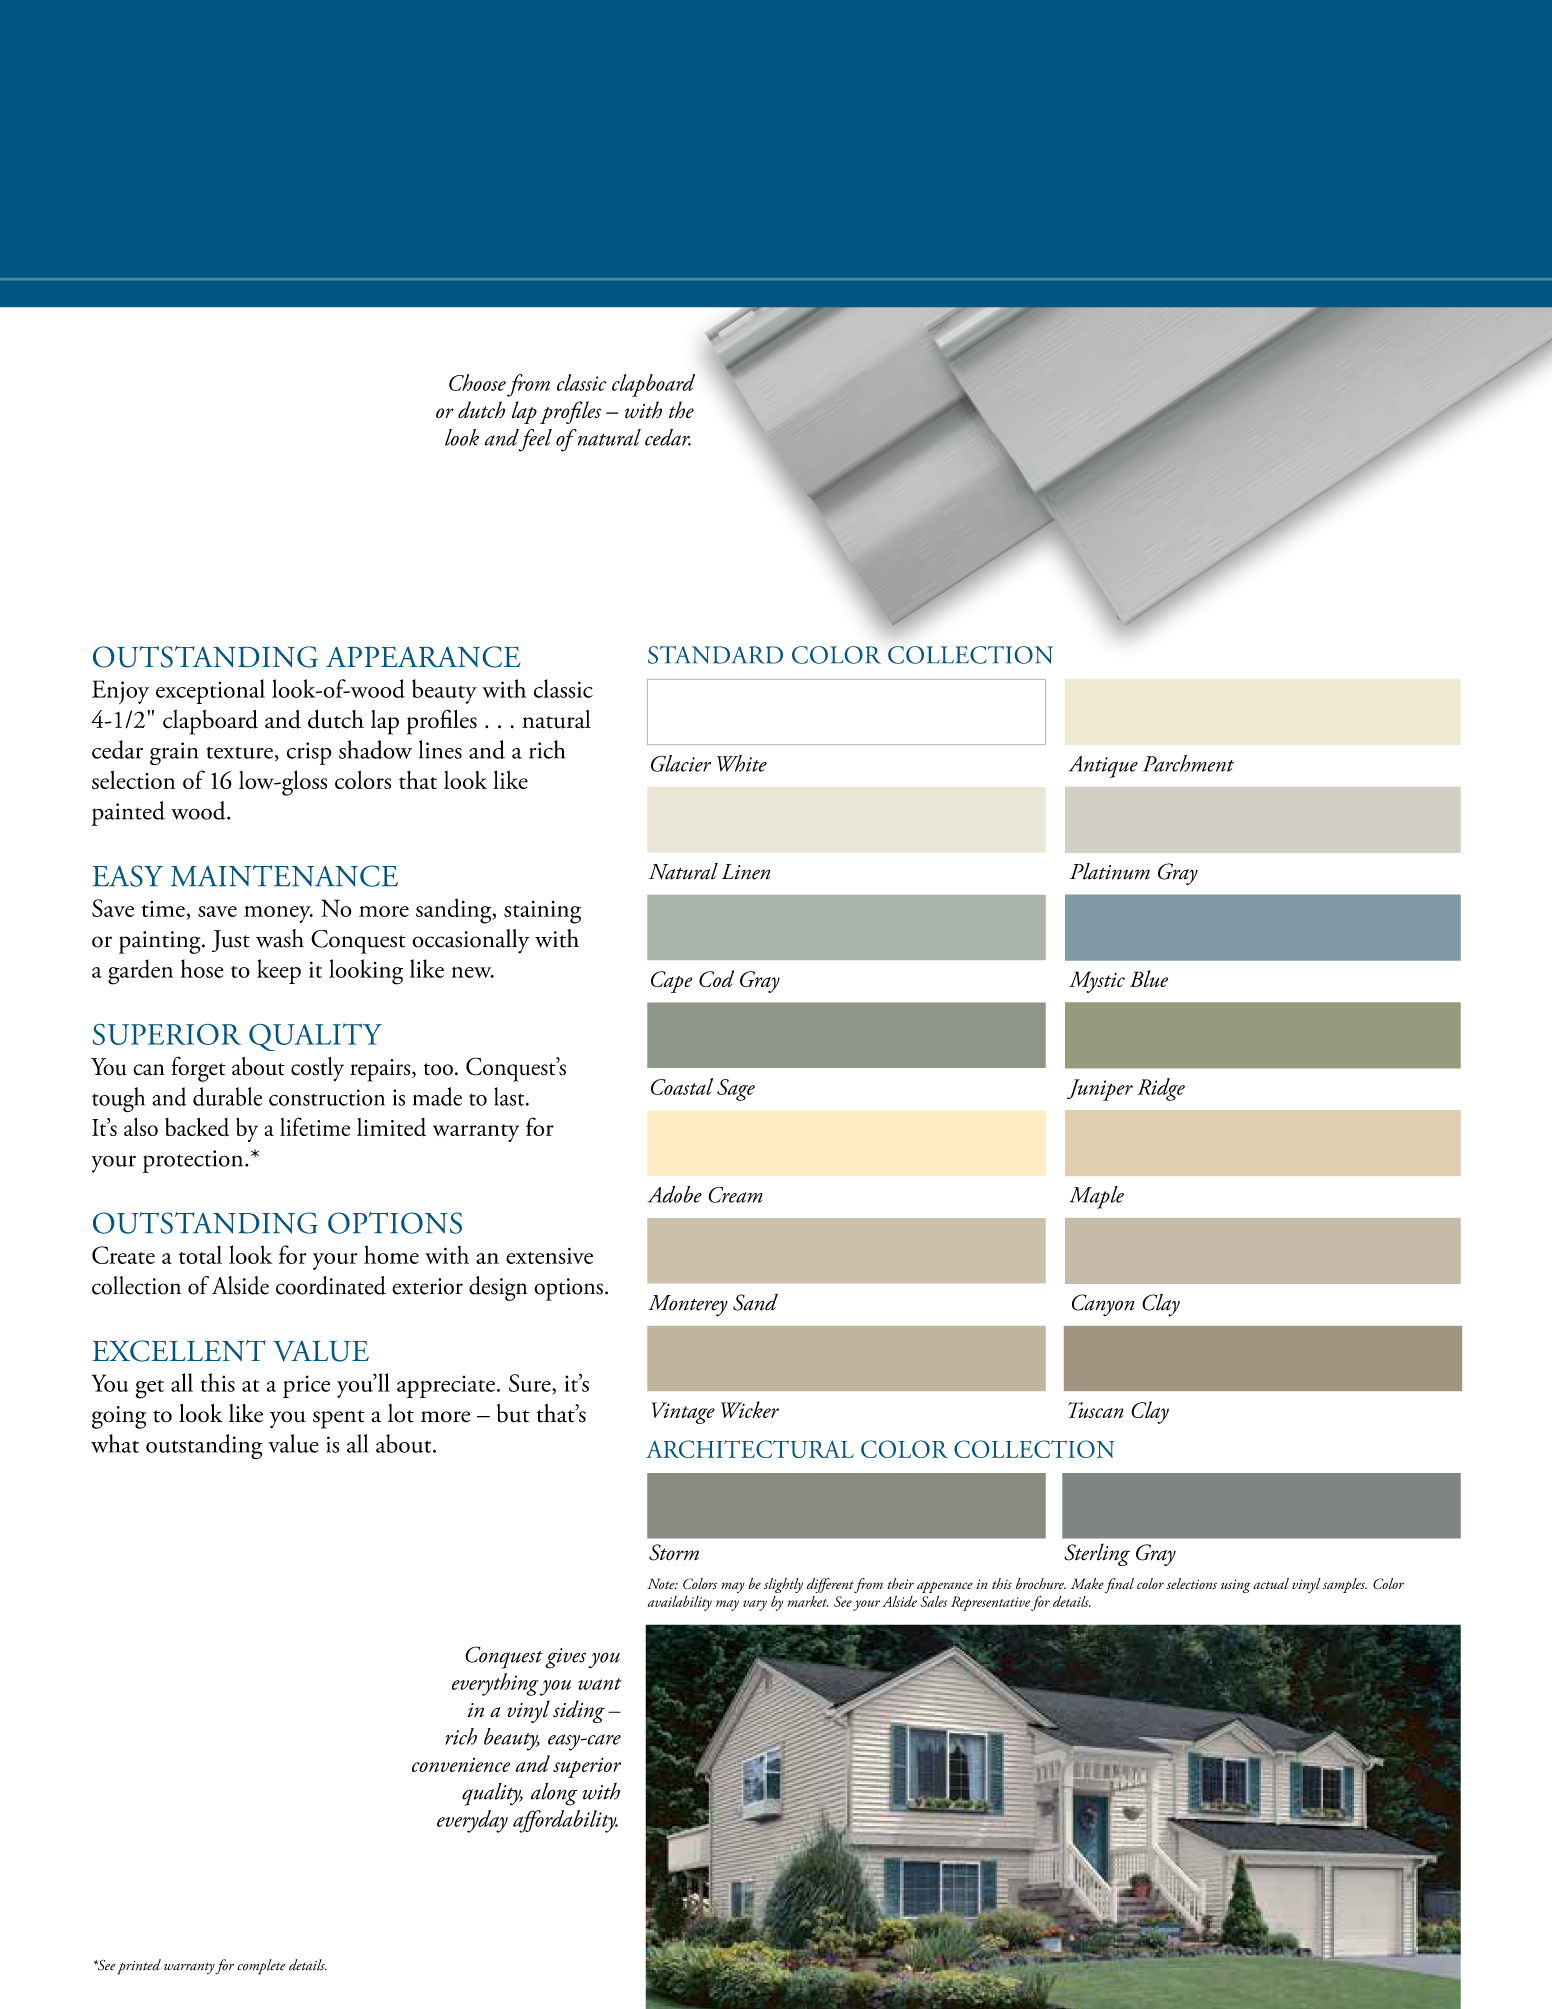 The height and width of the screenshot is (2009, 1552). I want to click on Maple, so click(1097, 1197).
